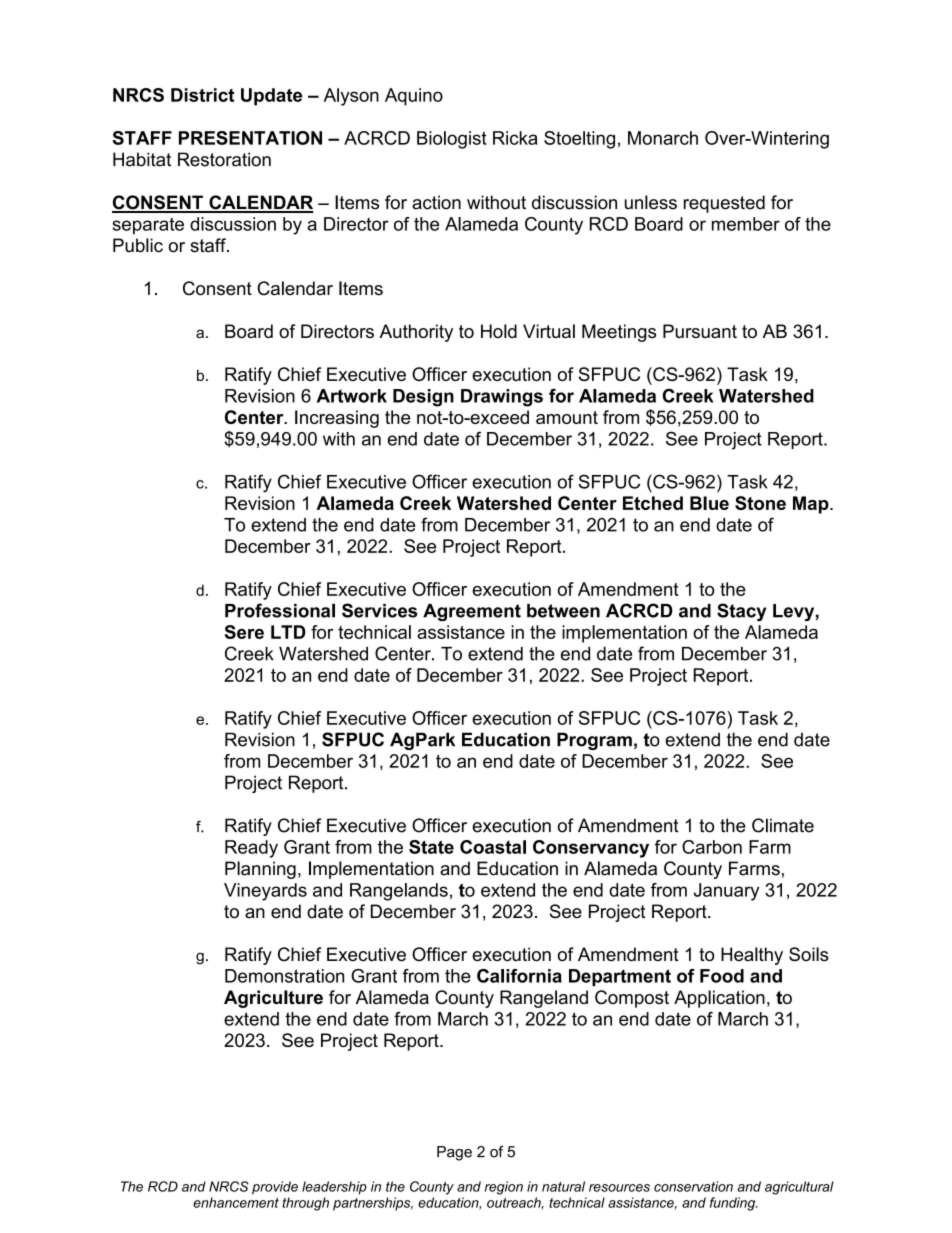  I want to click on Stacy, so click(741, 612).
